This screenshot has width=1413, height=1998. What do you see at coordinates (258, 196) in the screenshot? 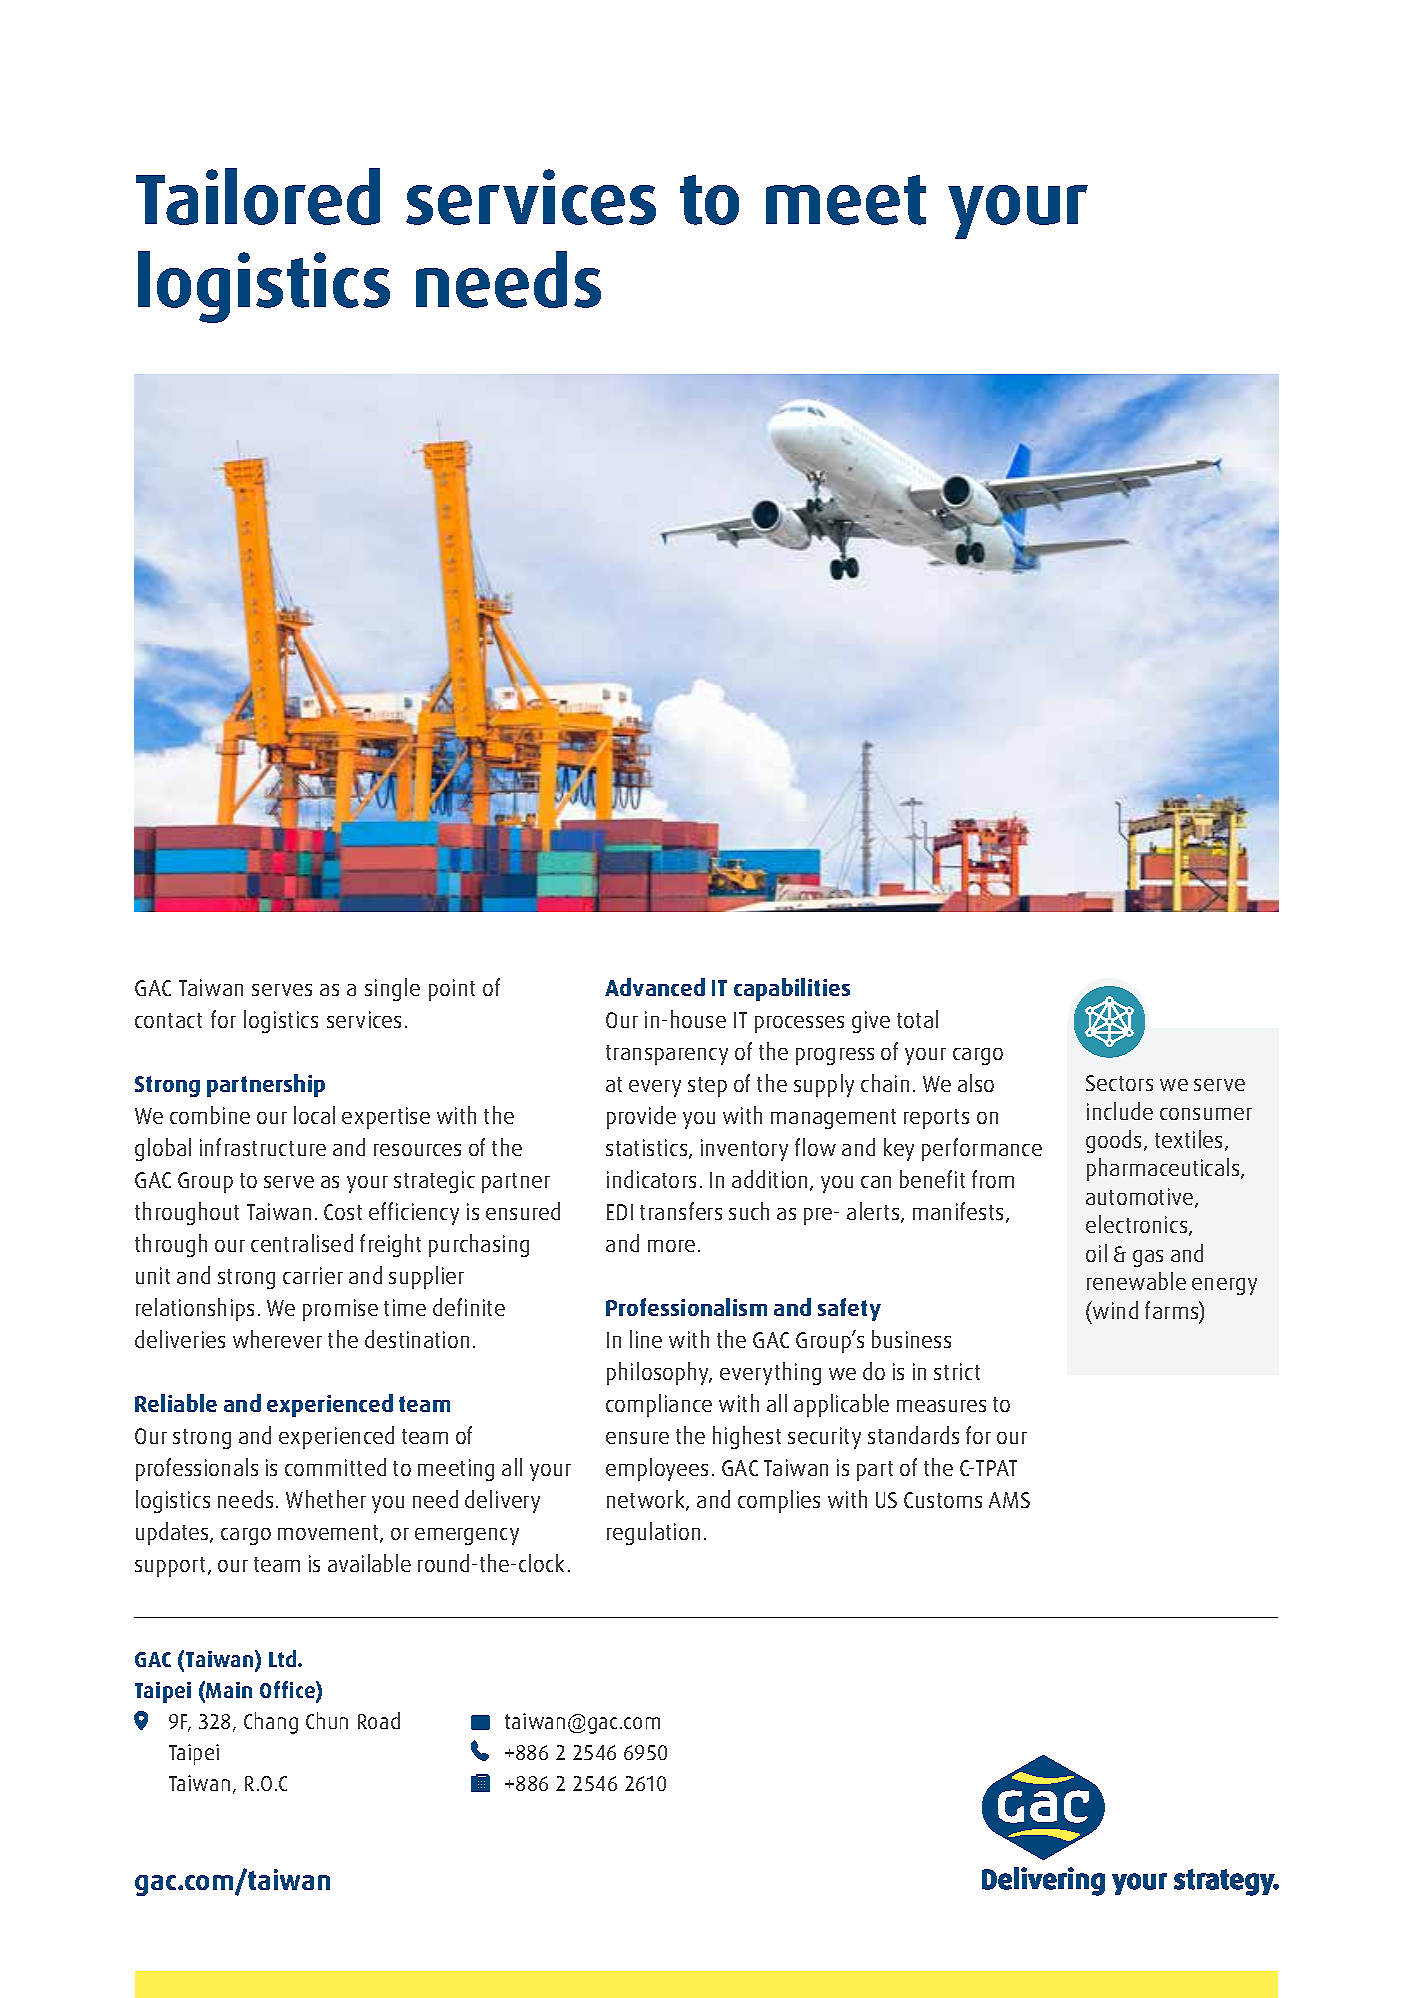
I see `Tailored` at bounding box center [258, 196].
